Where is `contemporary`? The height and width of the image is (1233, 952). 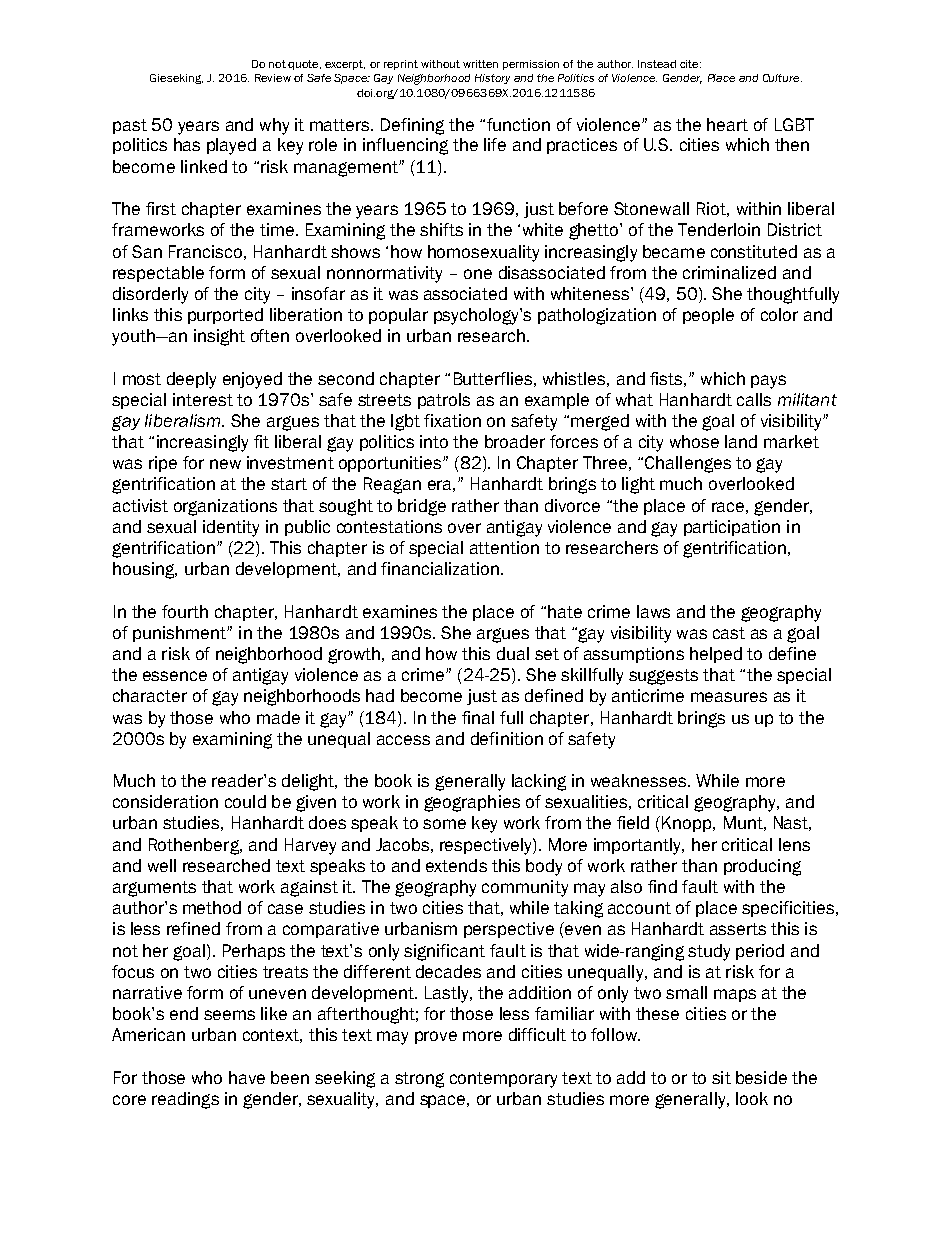 contemporary is located at coordinates (503, 1080).
